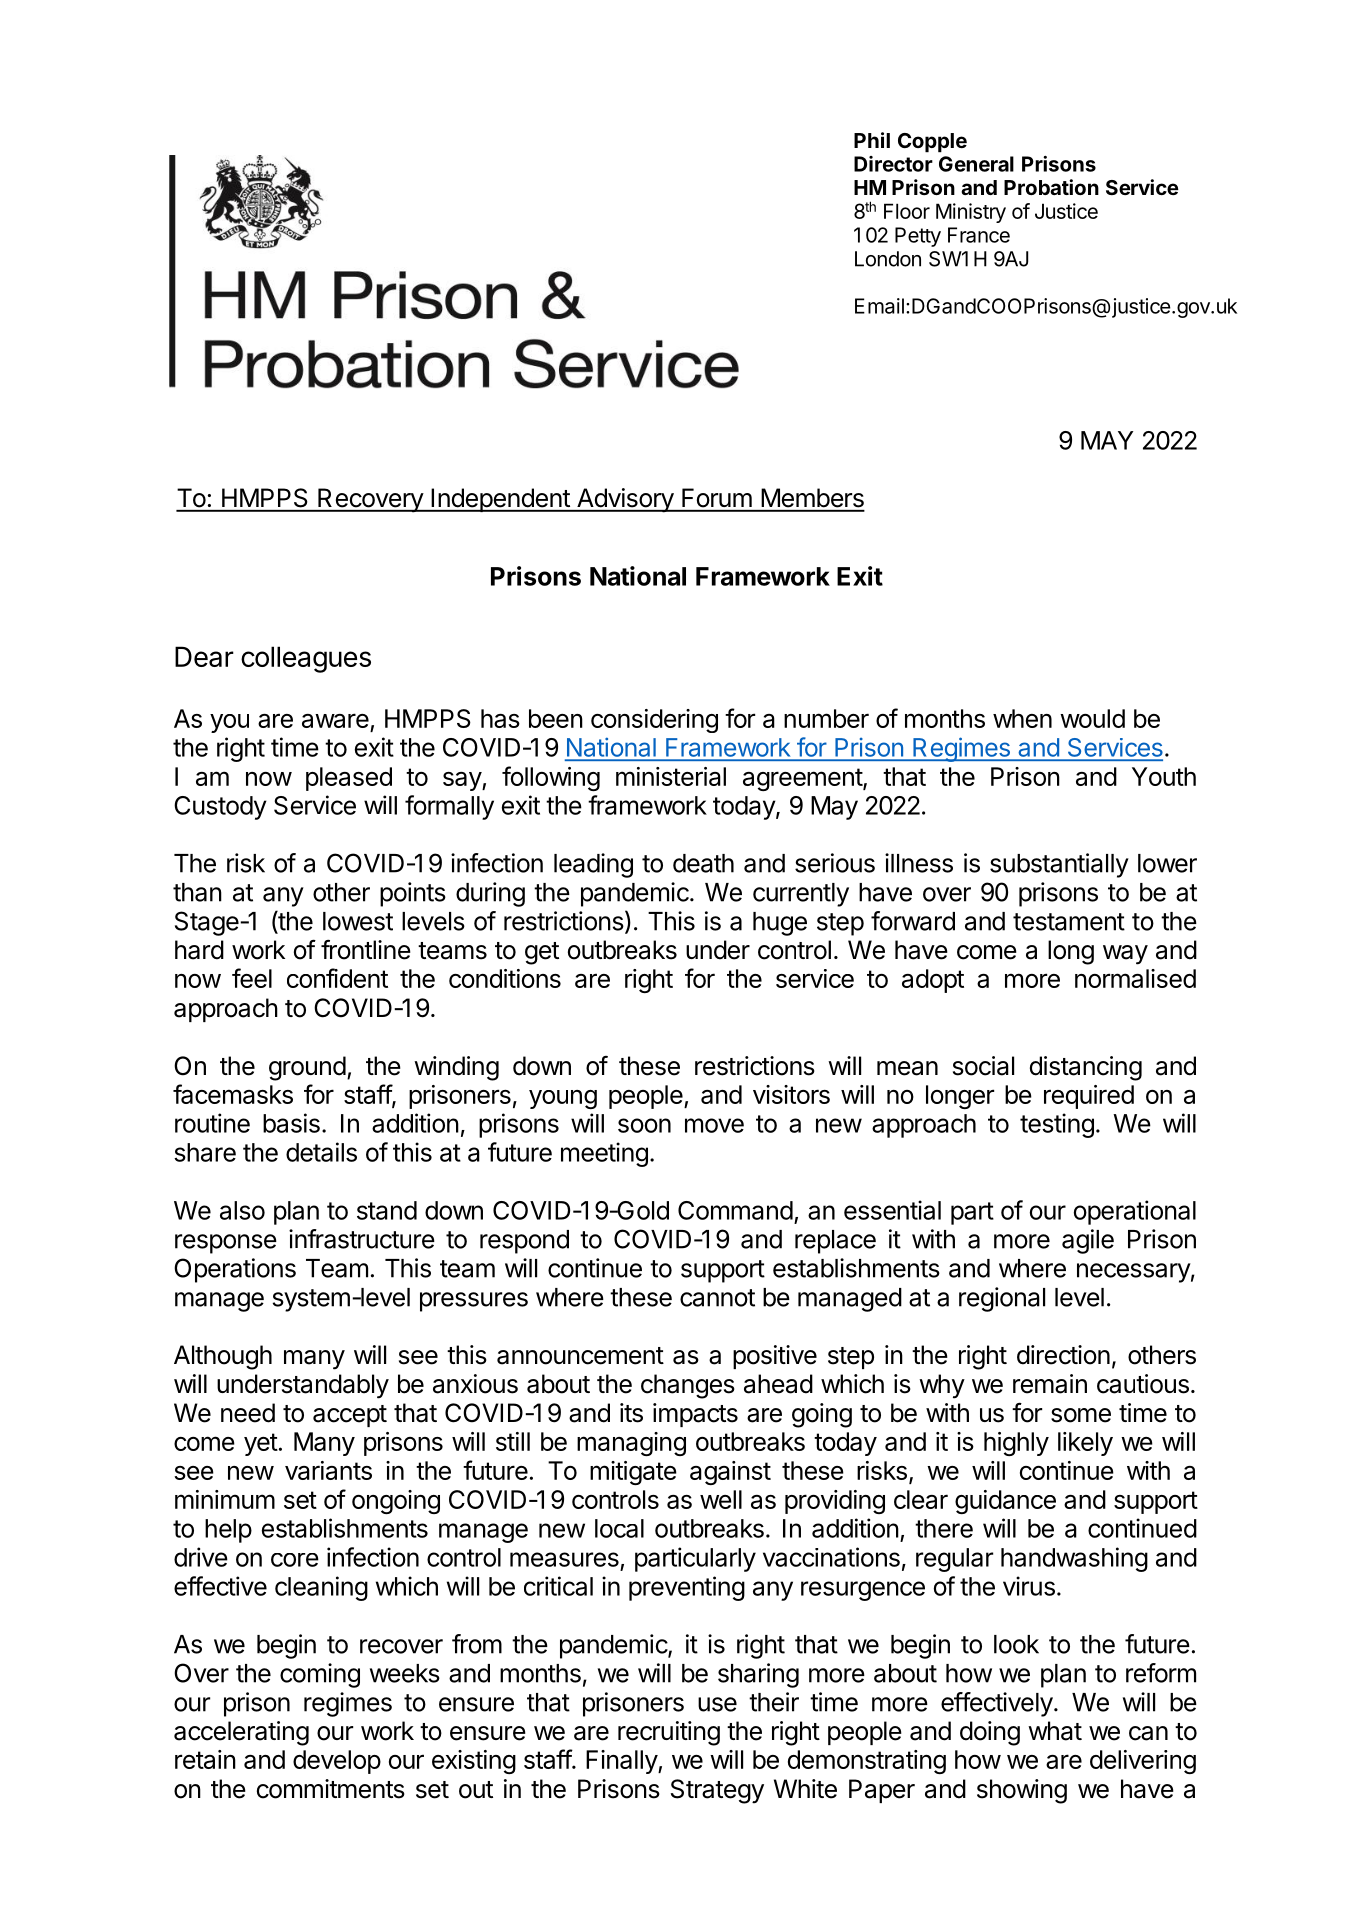 This screenshot has width=1361, height=1925. I want to click on huge, so click(780, 924).
